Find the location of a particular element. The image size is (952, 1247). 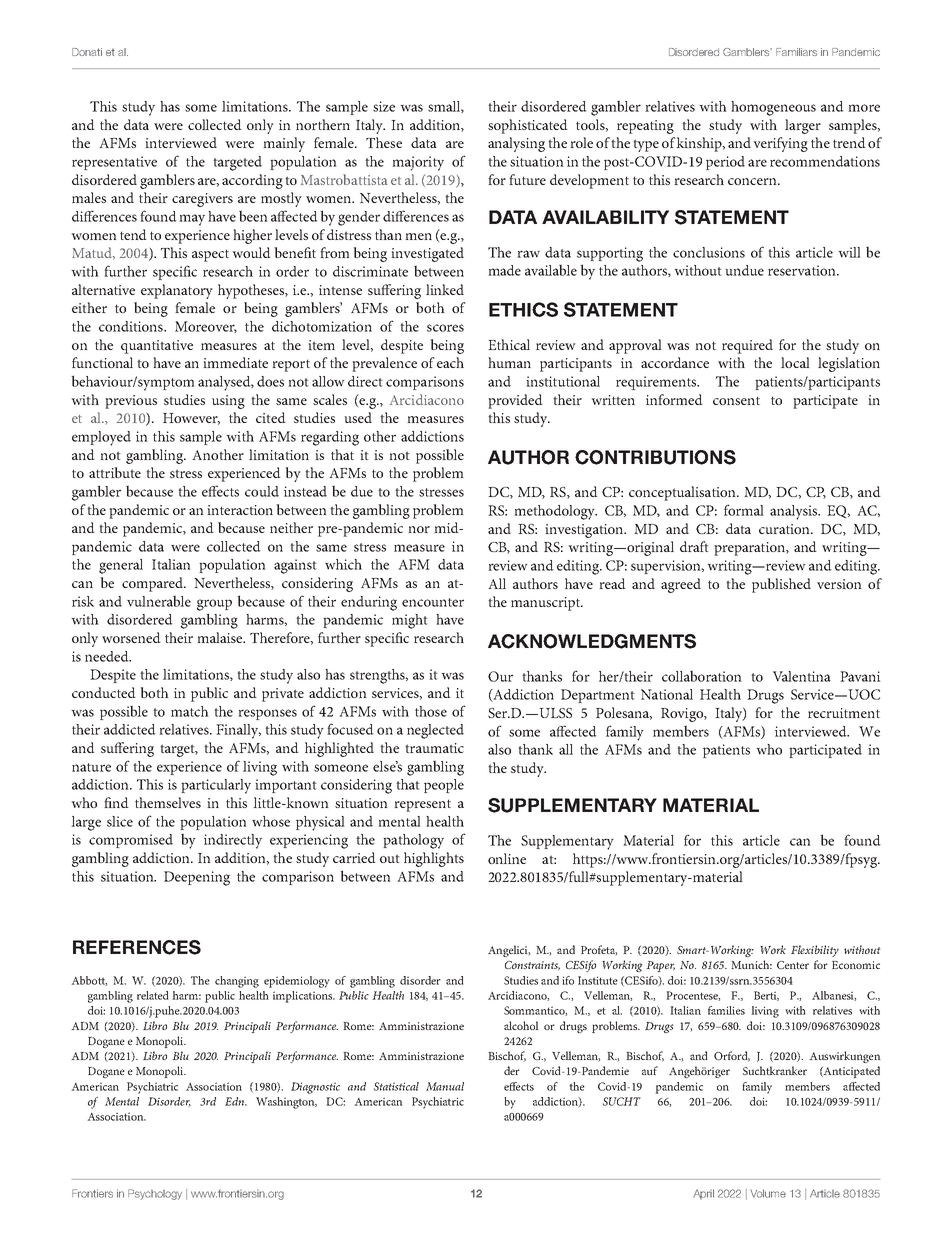

people is located at coordinates (444, 786).
